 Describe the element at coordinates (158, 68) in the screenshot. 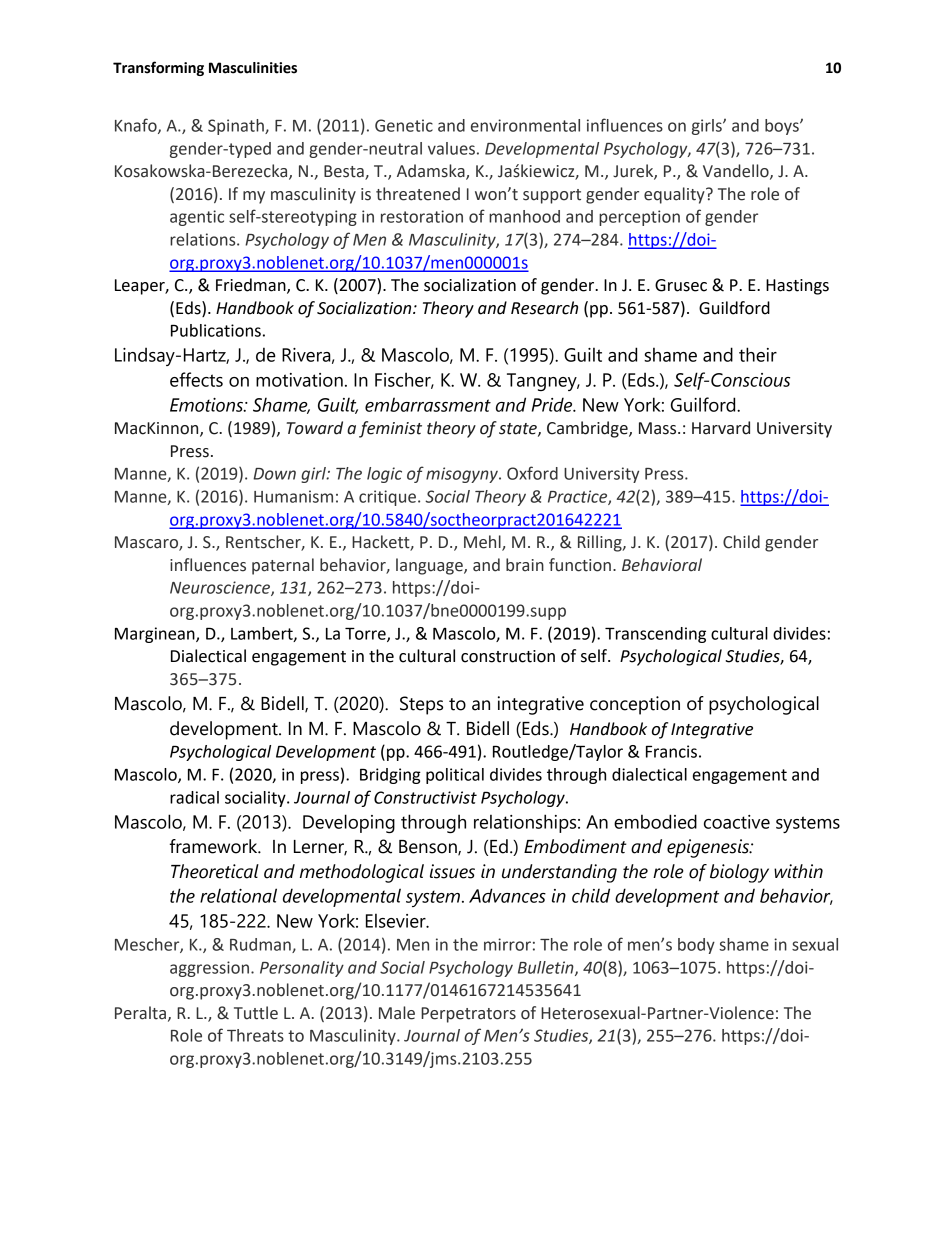

I see `Transforming` at that location.
